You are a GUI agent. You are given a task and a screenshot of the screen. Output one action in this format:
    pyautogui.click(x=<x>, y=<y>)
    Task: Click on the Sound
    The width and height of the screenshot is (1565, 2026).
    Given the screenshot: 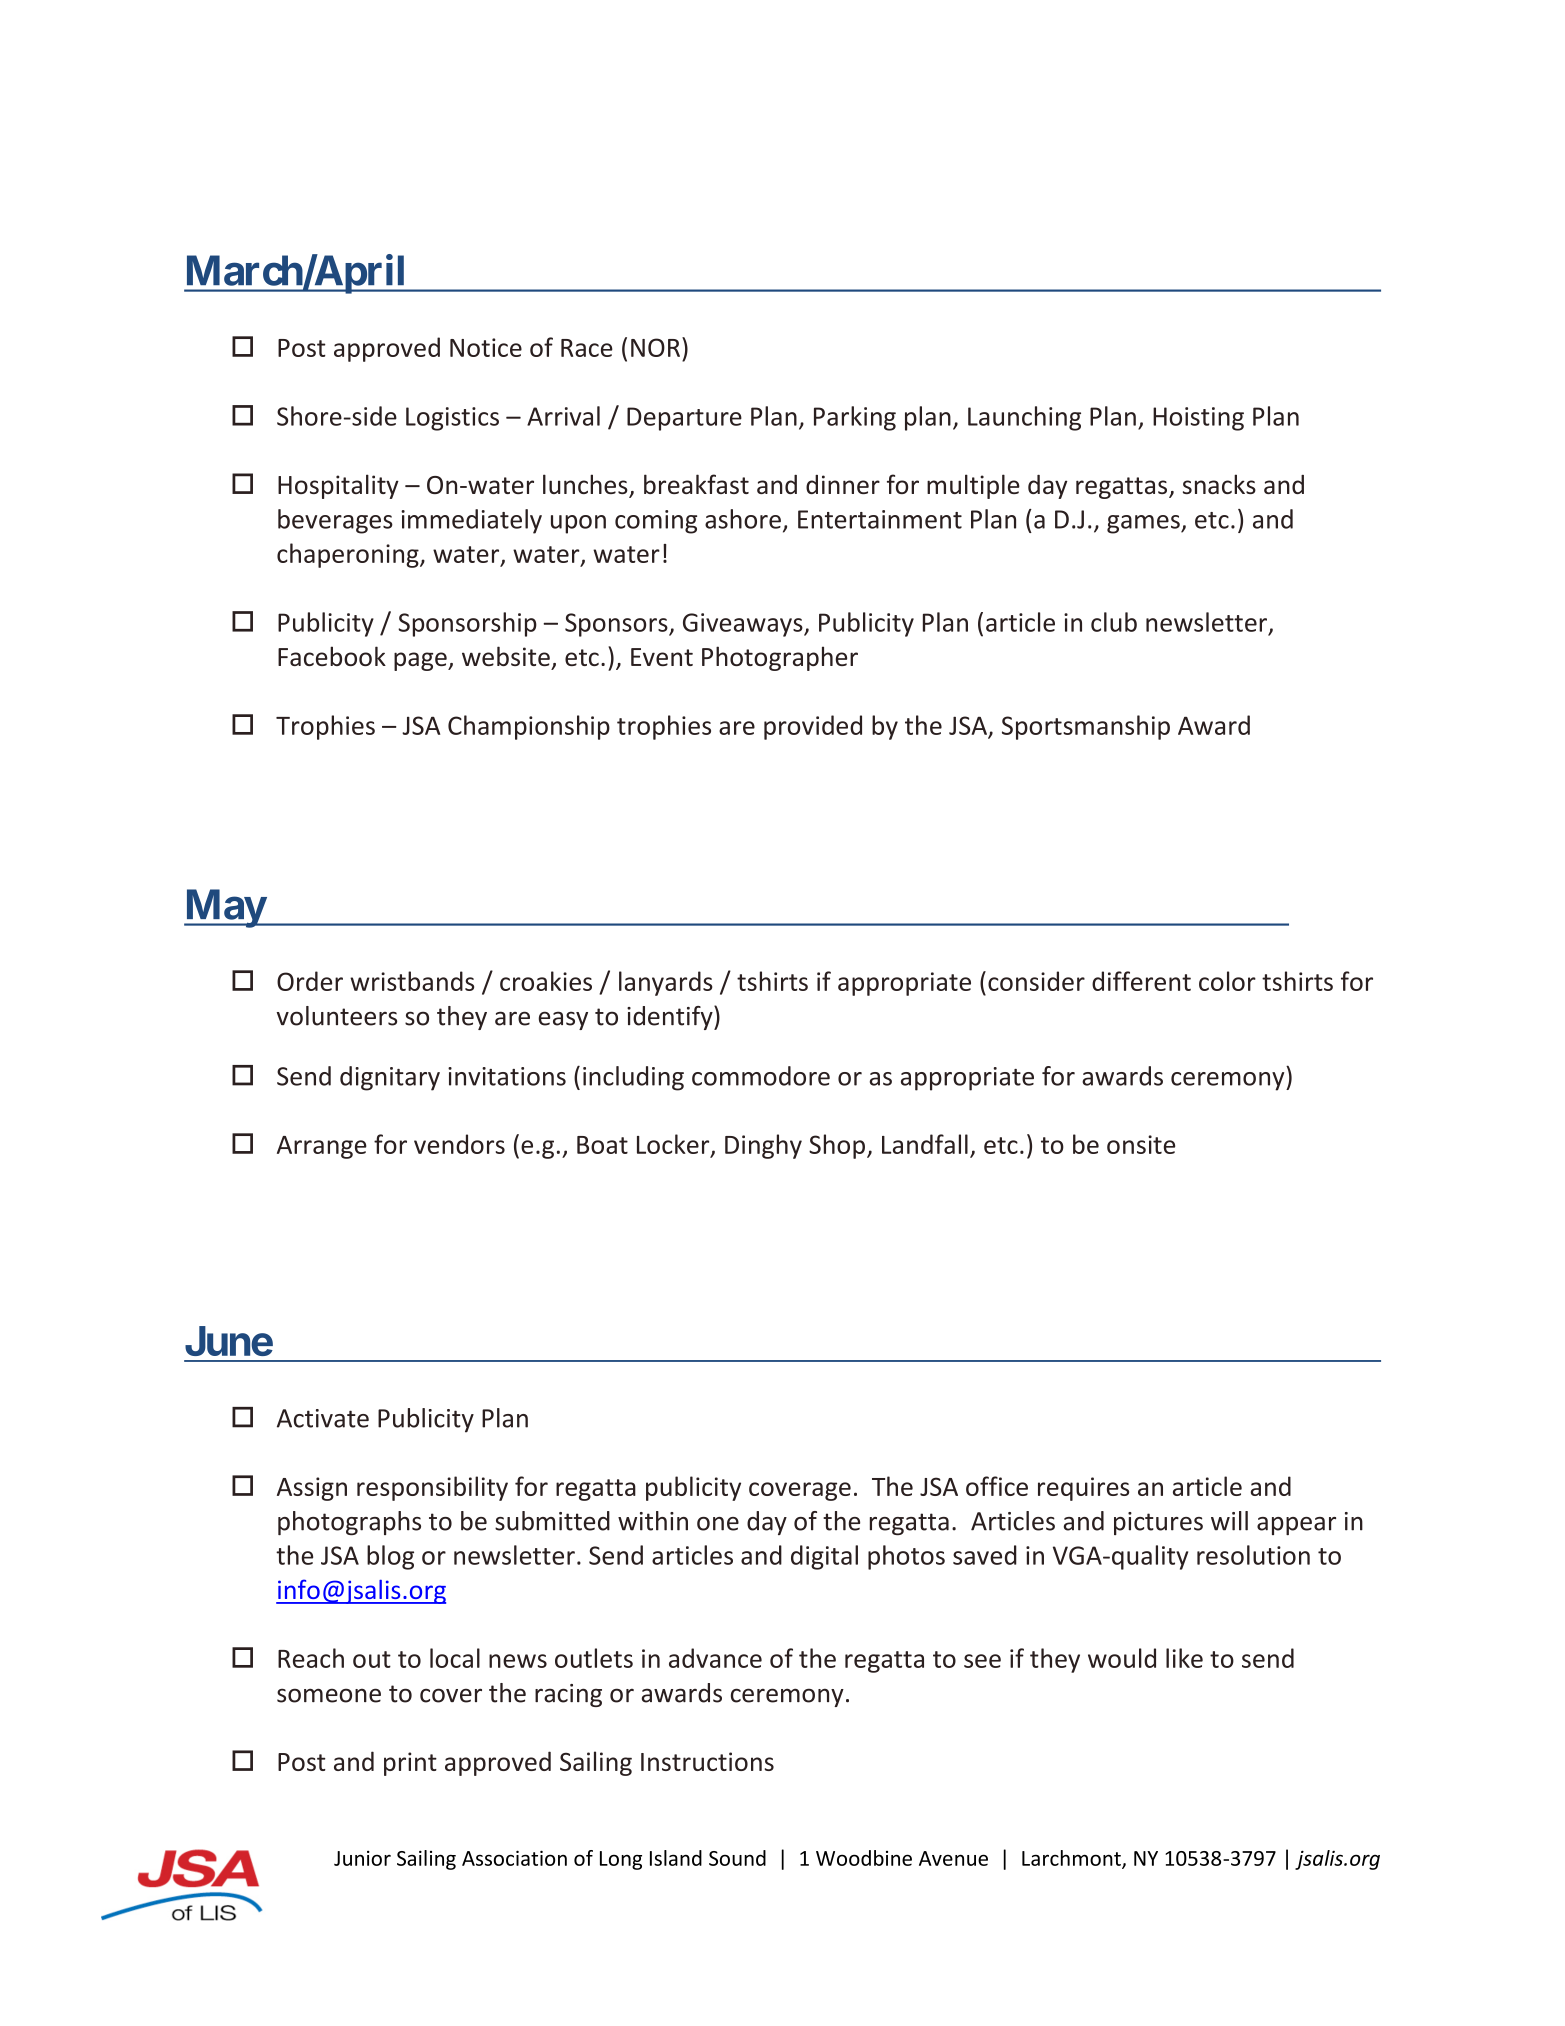 What is the action you would take?
    pyautogui.click(x=737, y=1858)
